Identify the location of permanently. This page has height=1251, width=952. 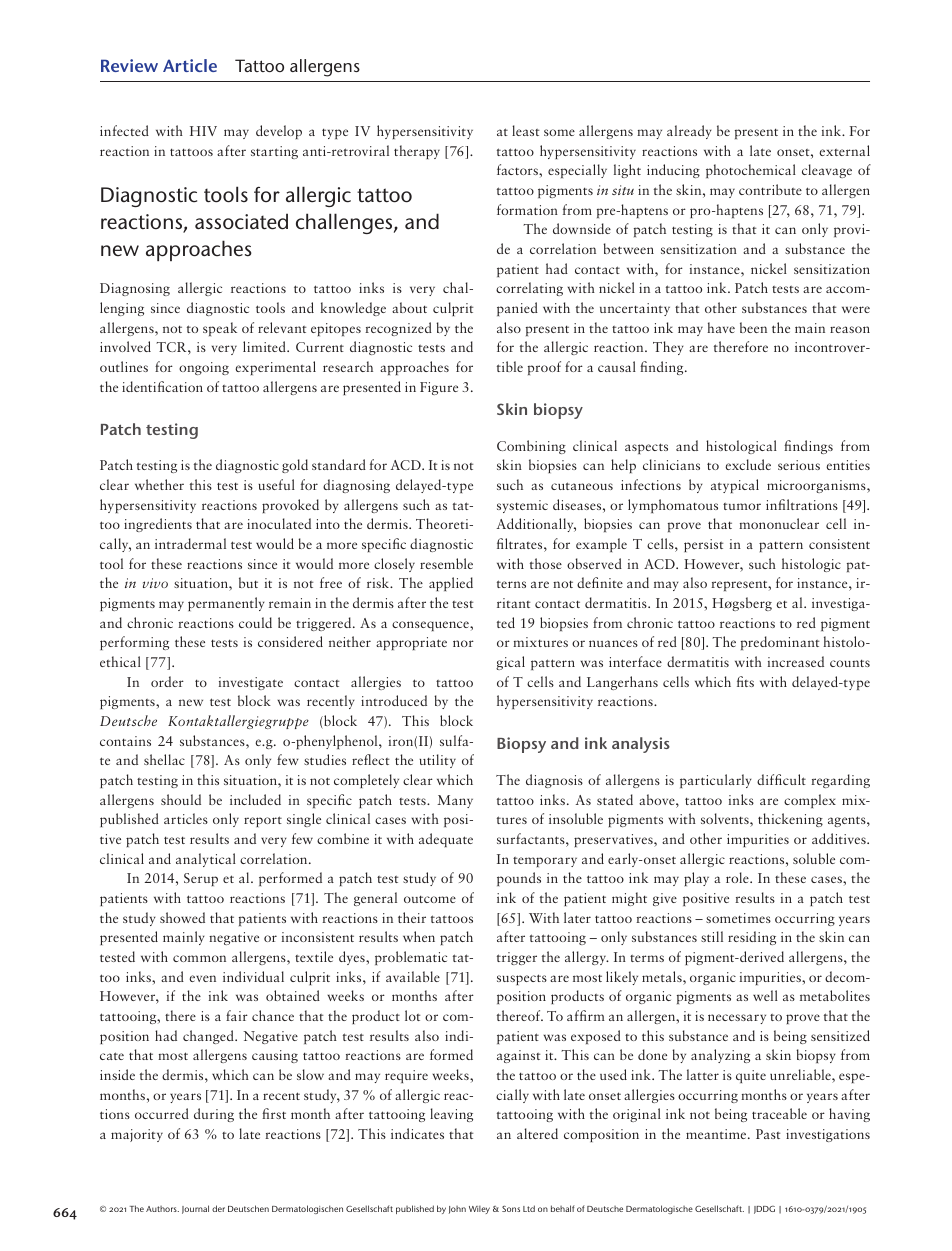
(226, 604).
